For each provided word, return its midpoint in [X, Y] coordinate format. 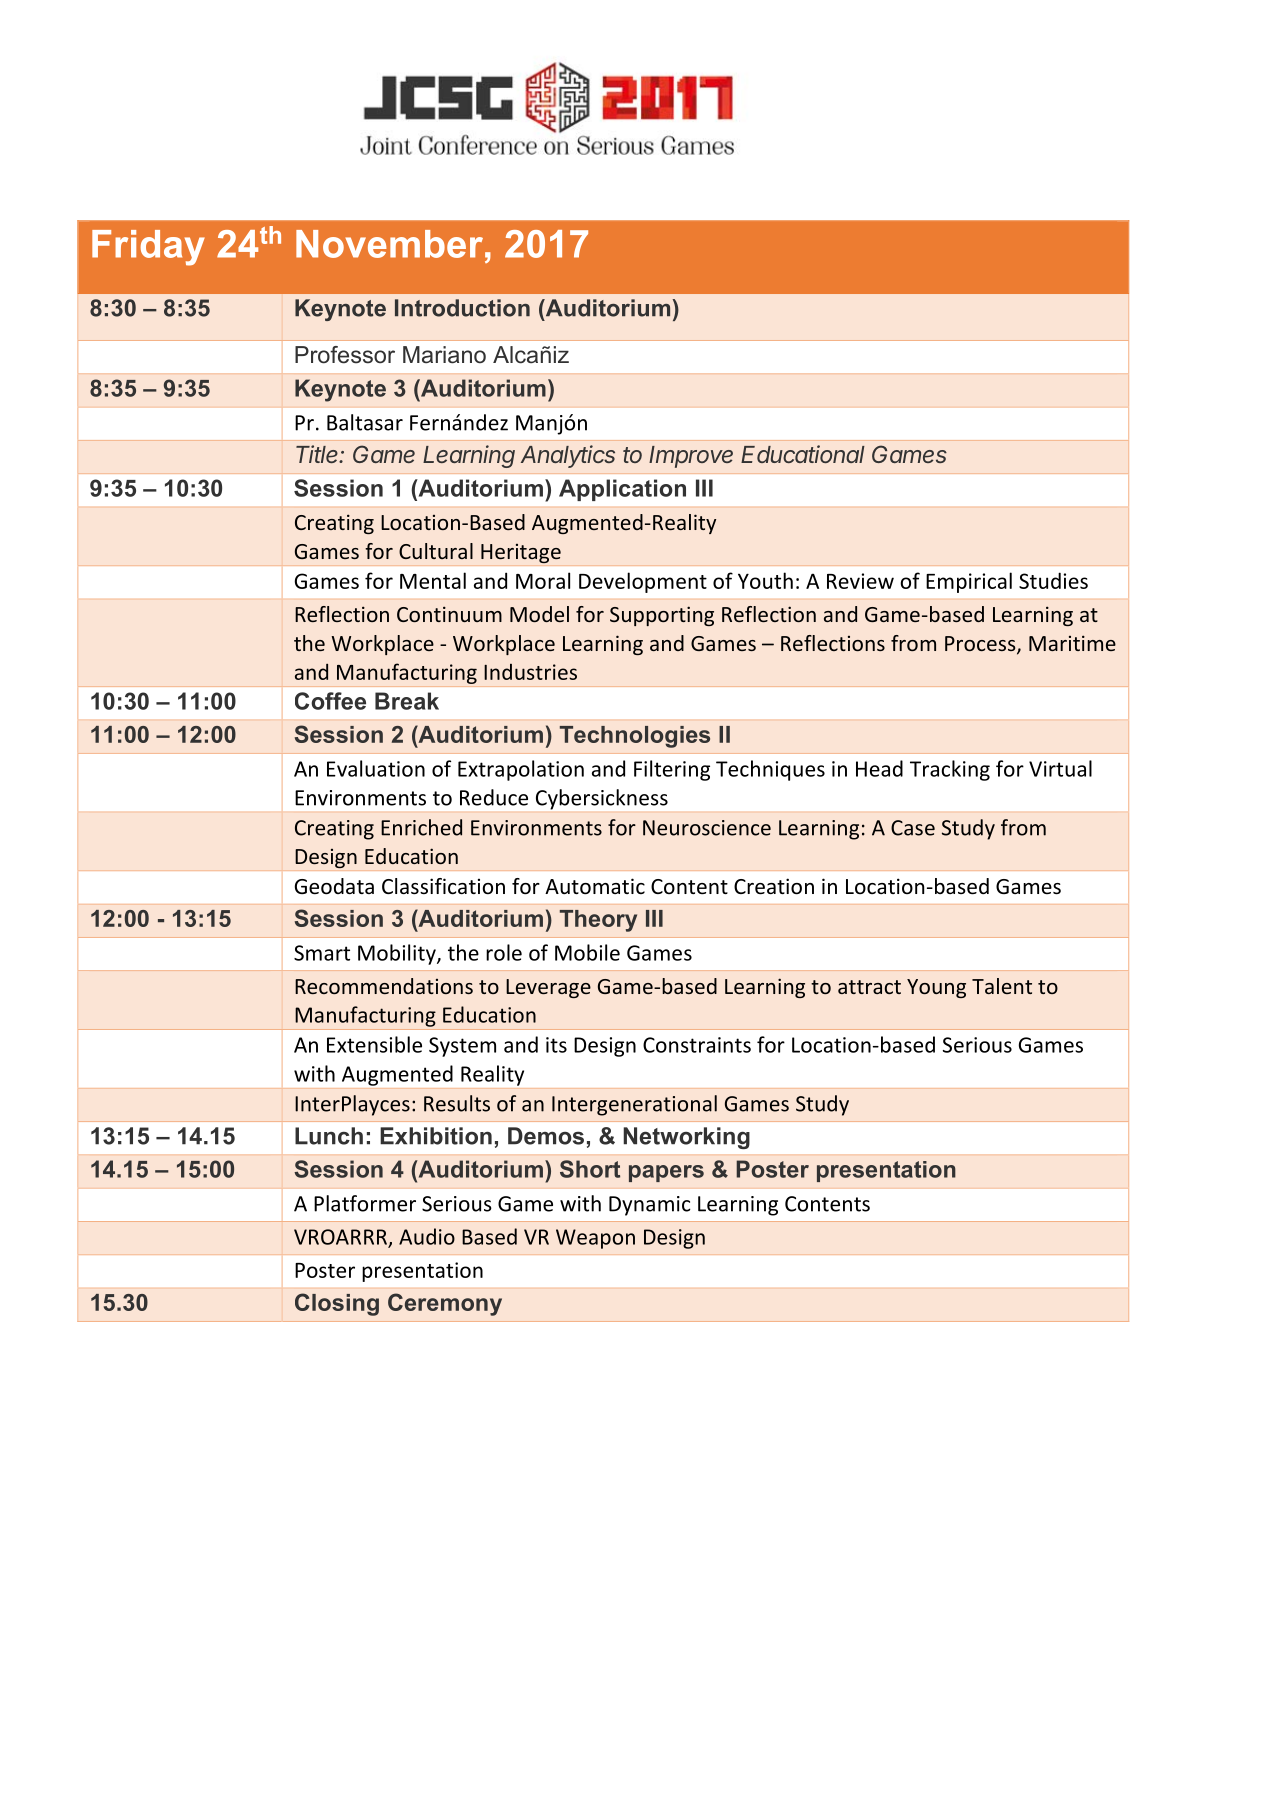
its [556, 1045]
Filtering [672, 770]
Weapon [595, 1239]
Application [622, 490]
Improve [691, 457]
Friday [148, 248]
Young [936, 988]
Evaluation [376, 768]
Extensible [374, 1044]
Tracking [950, 770]
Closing [337, 1304]
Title [318, 454]
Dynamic [649, 1206]
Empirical [969, 582]
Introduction [462, 308]
